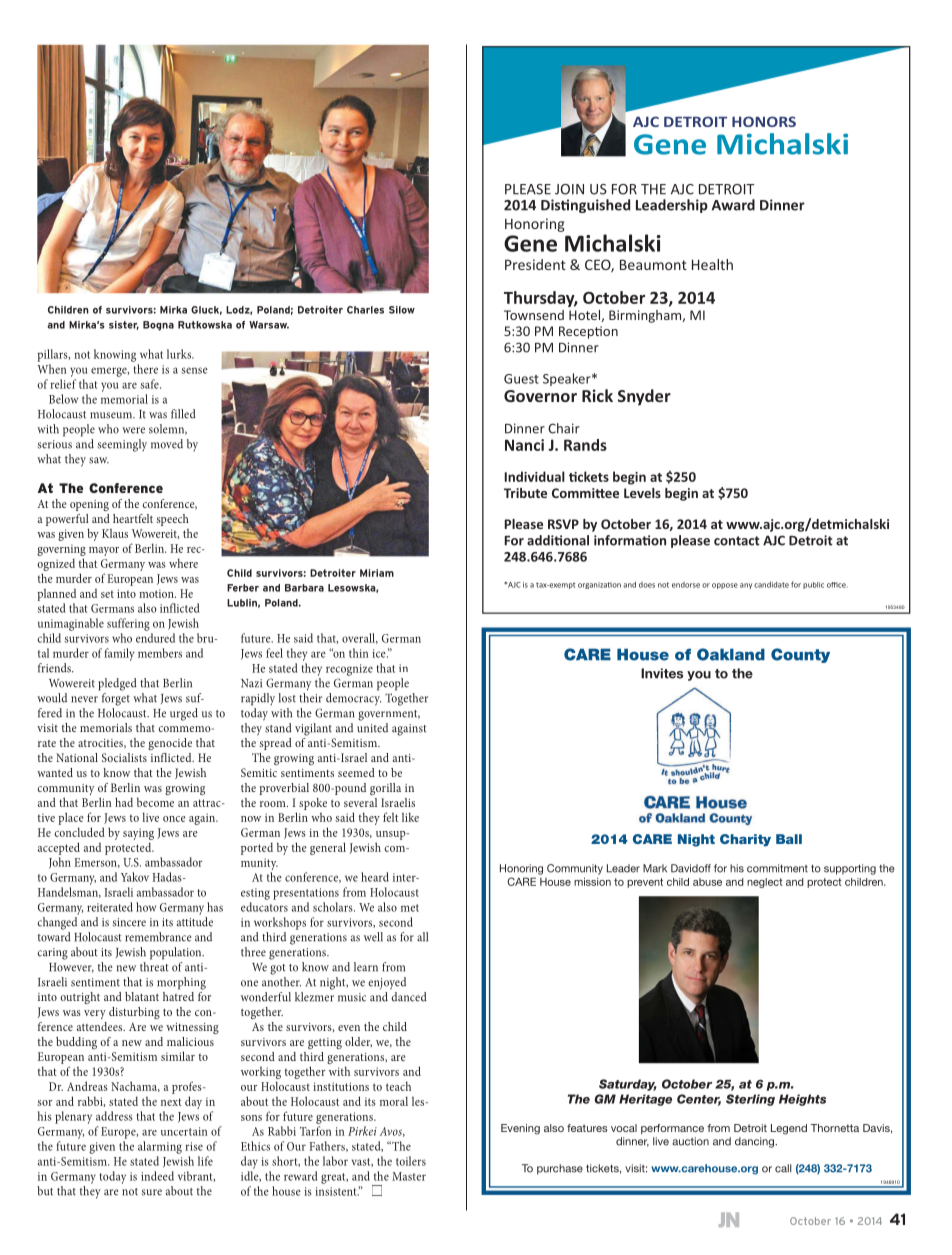 The width and height of the screenshot is (952, 1255). Describe the element at coordinates (389, 715) in the screenshot. I see `government` at that location.
